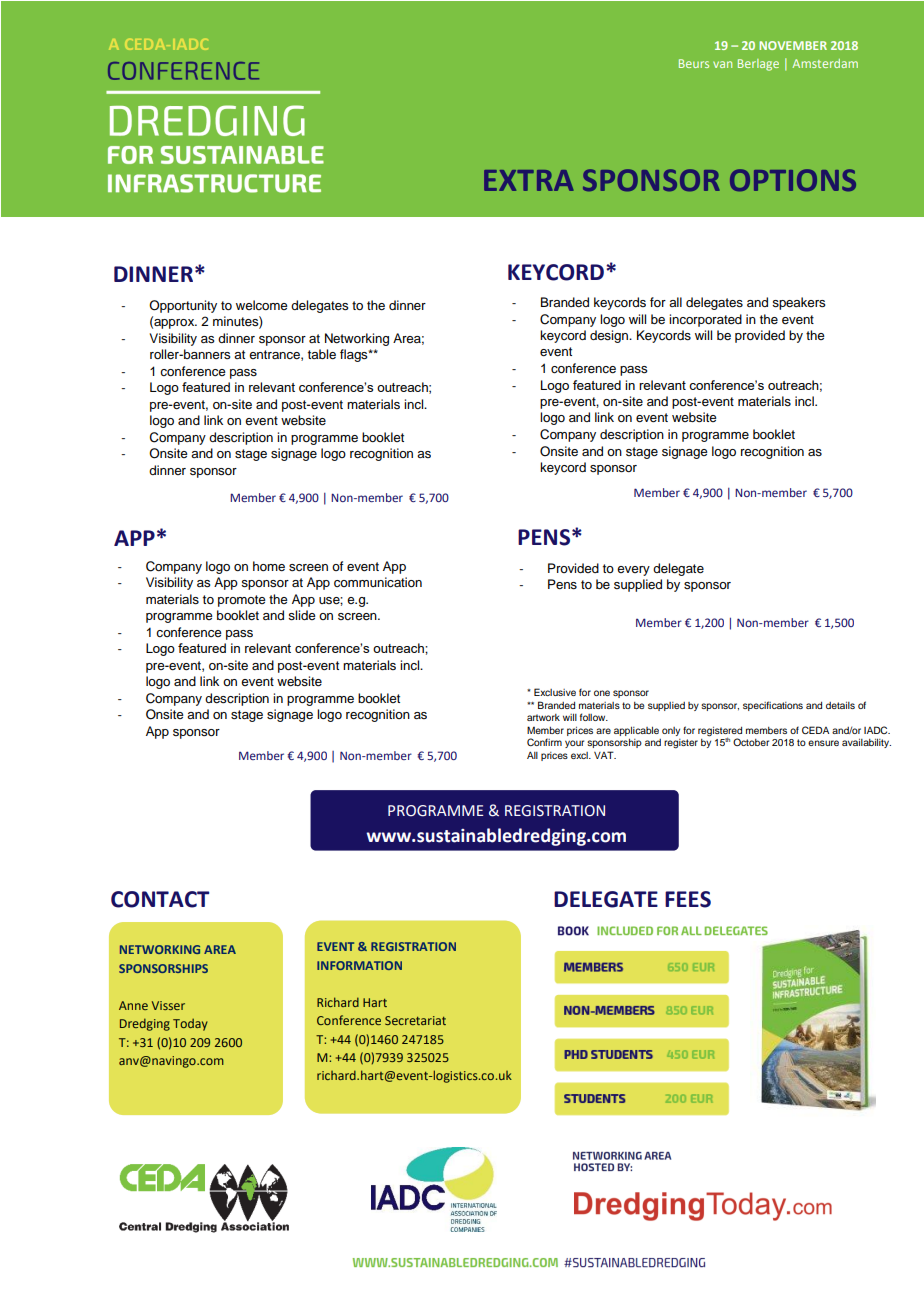 This screenshot has height=1308, width=924. What do you see at coordinates (688, 899) in the screenshot?
I see `FEES` at bounding box center [688, 899].
